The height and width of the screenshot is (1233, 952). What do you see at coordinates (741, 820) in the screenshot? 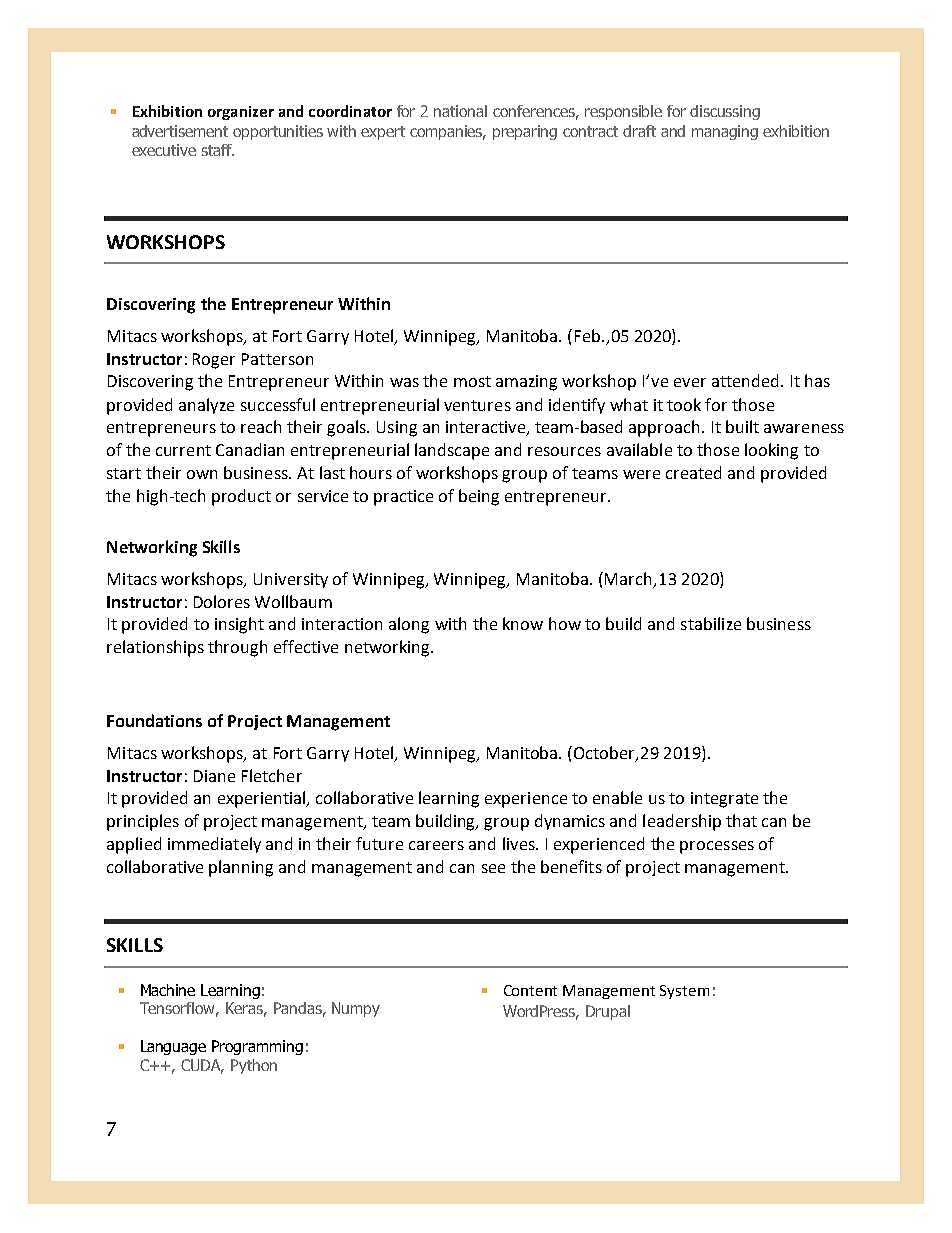
I see `that` at bounding box center [741, 820].
